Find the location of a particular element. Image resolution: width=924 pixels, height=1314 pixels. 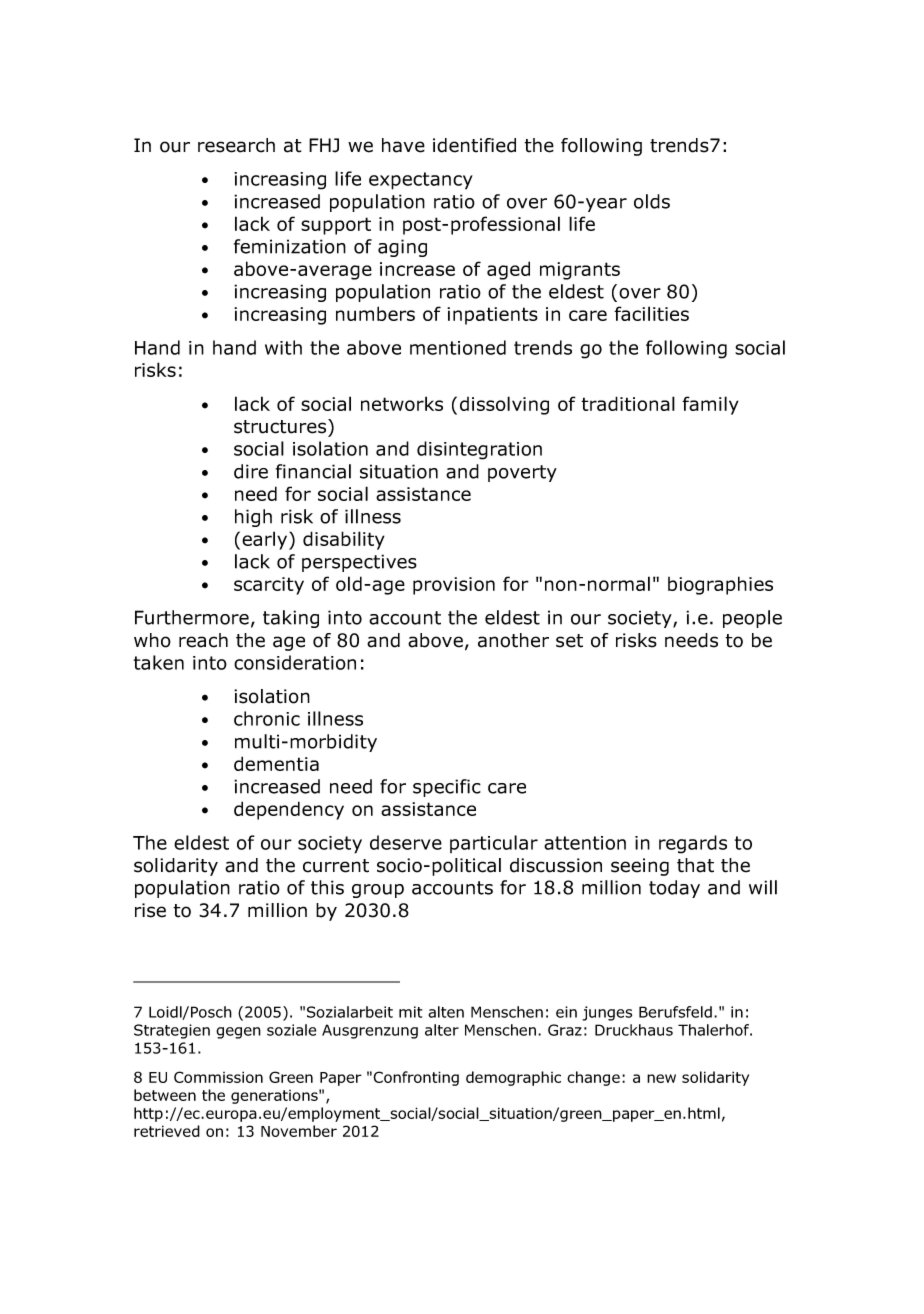

expectancy is located at coordinates (421, 181).
